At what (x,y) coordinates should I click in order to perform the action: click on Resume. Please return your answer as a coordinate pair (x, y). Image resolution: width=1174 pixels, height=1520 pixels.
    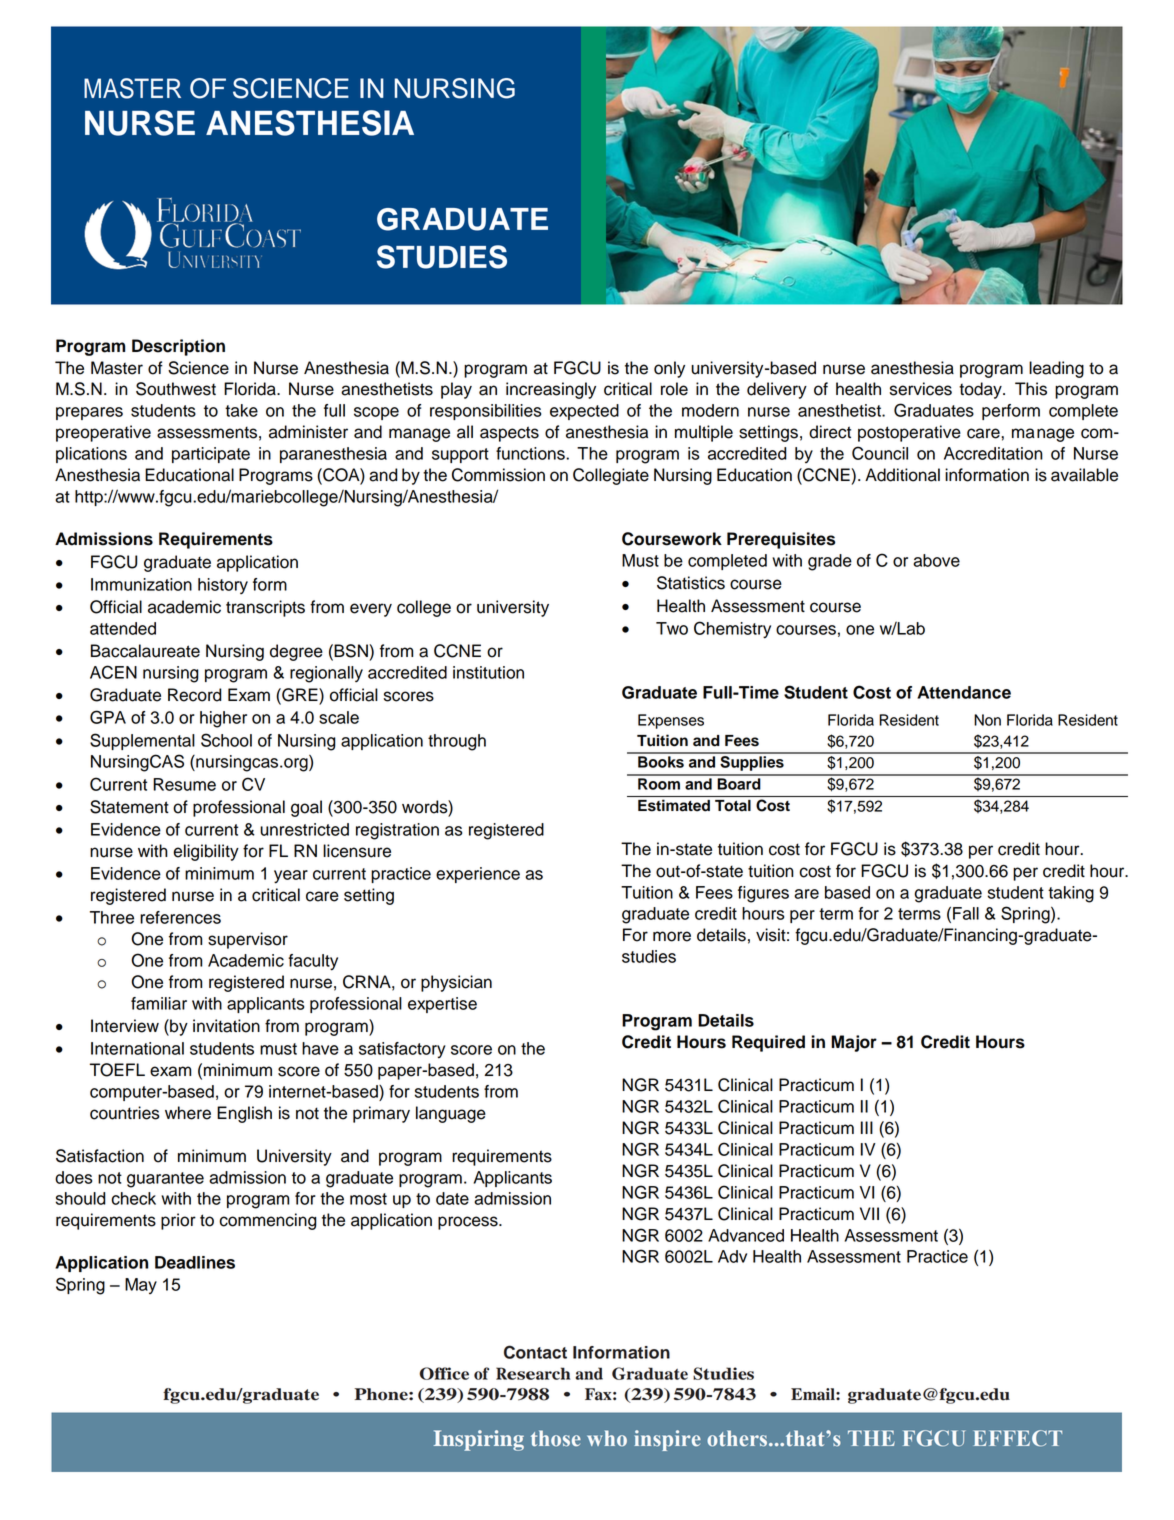
    Looking at the image, I should click on (184, 784).
